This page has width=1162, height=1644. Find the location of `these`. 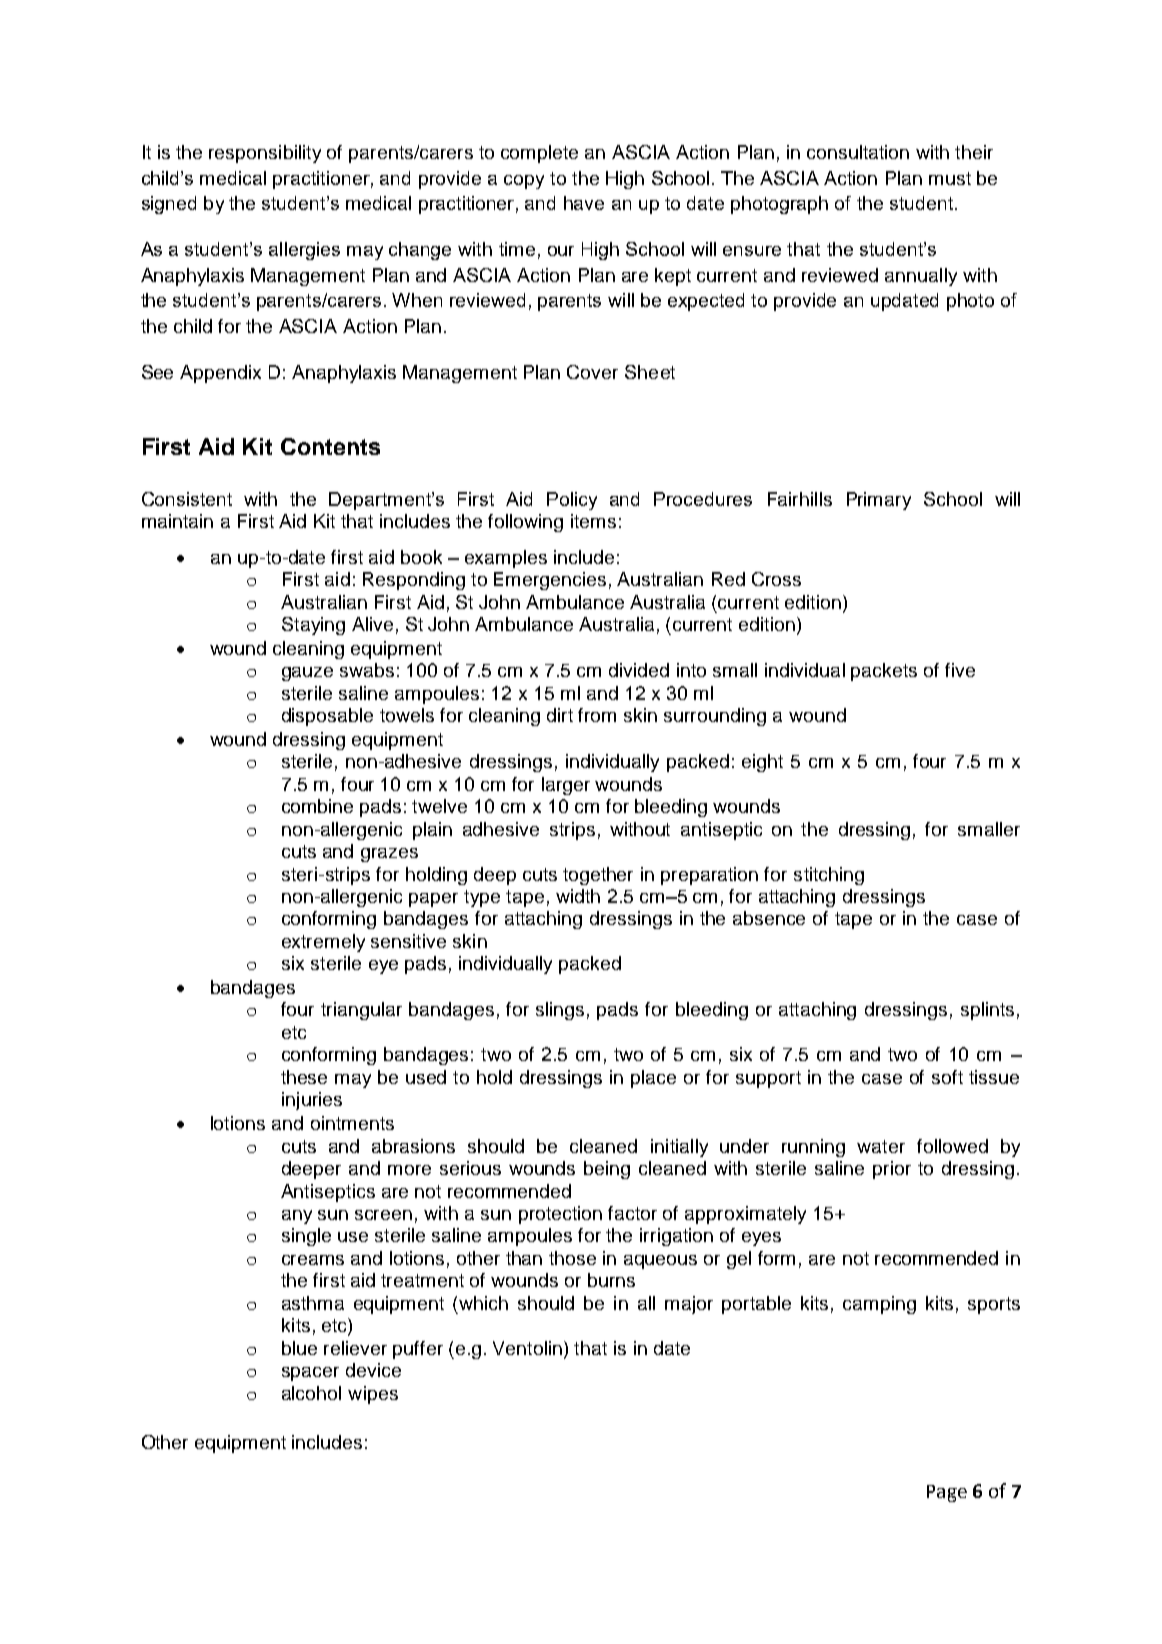

these is located at coordinates (304, 1077).
